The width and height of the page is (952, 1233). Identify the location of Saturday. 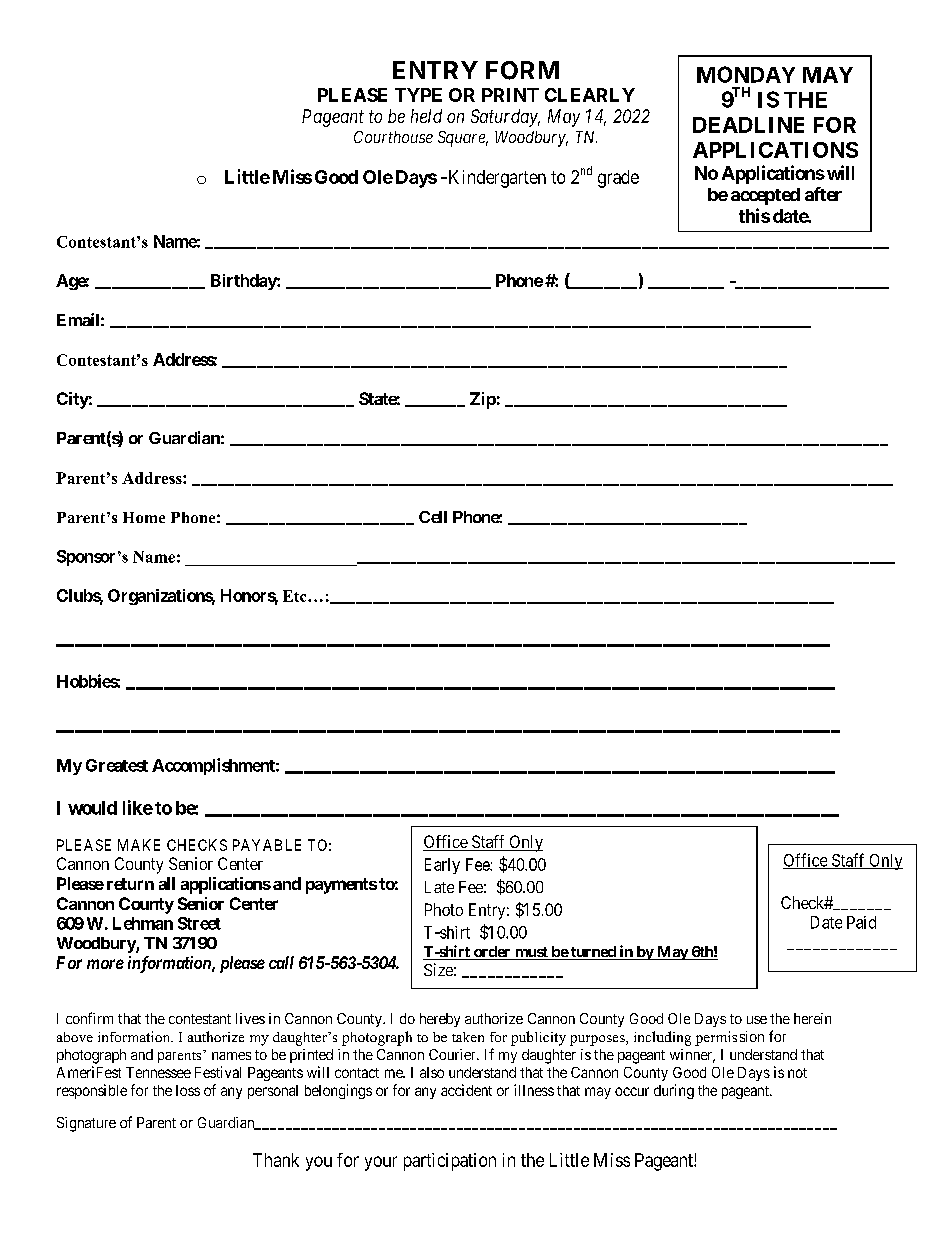
(505, 118).
